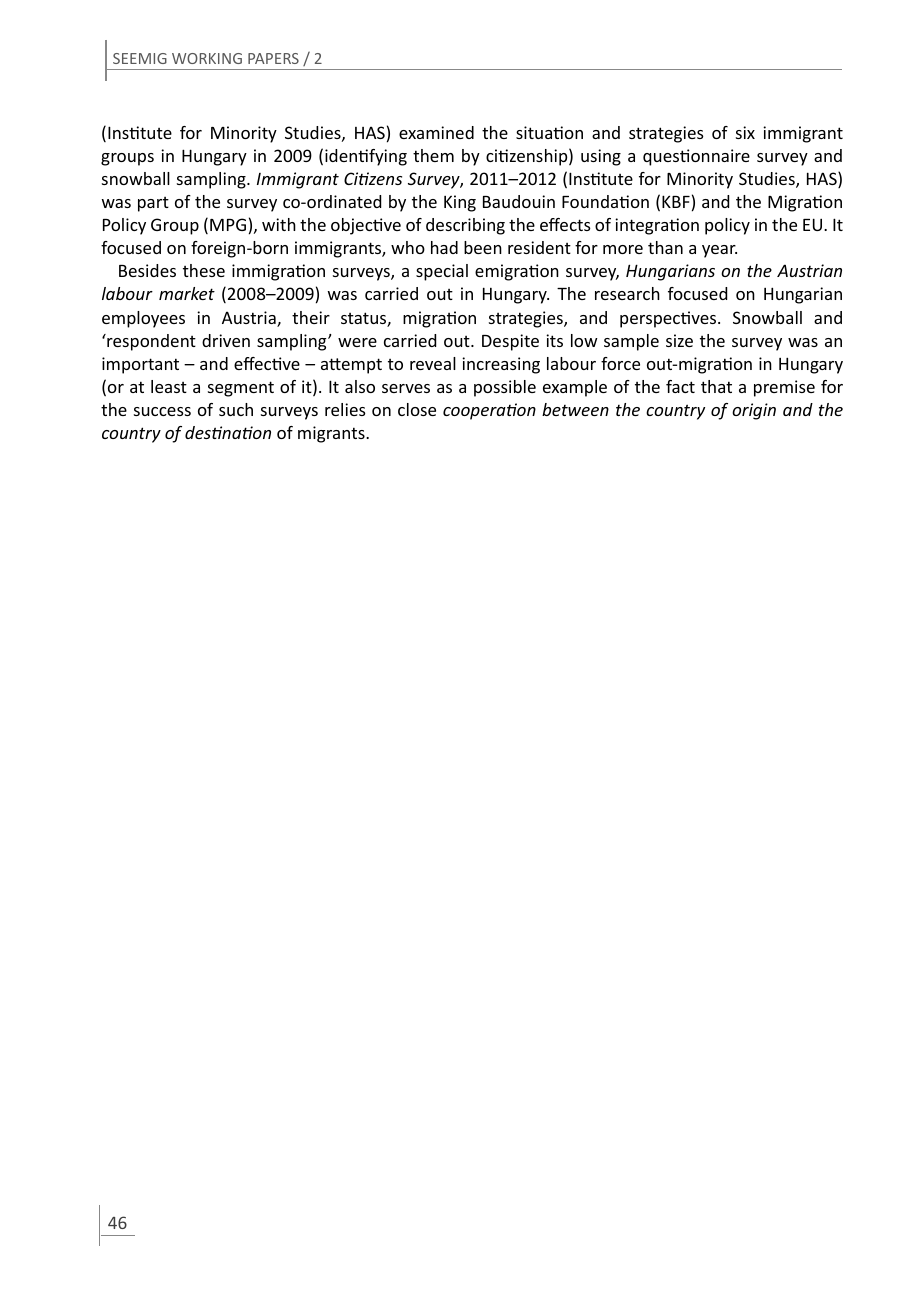  Describe the element at coordinates (627, 293) in the screenshot. I see `research` at that location.
